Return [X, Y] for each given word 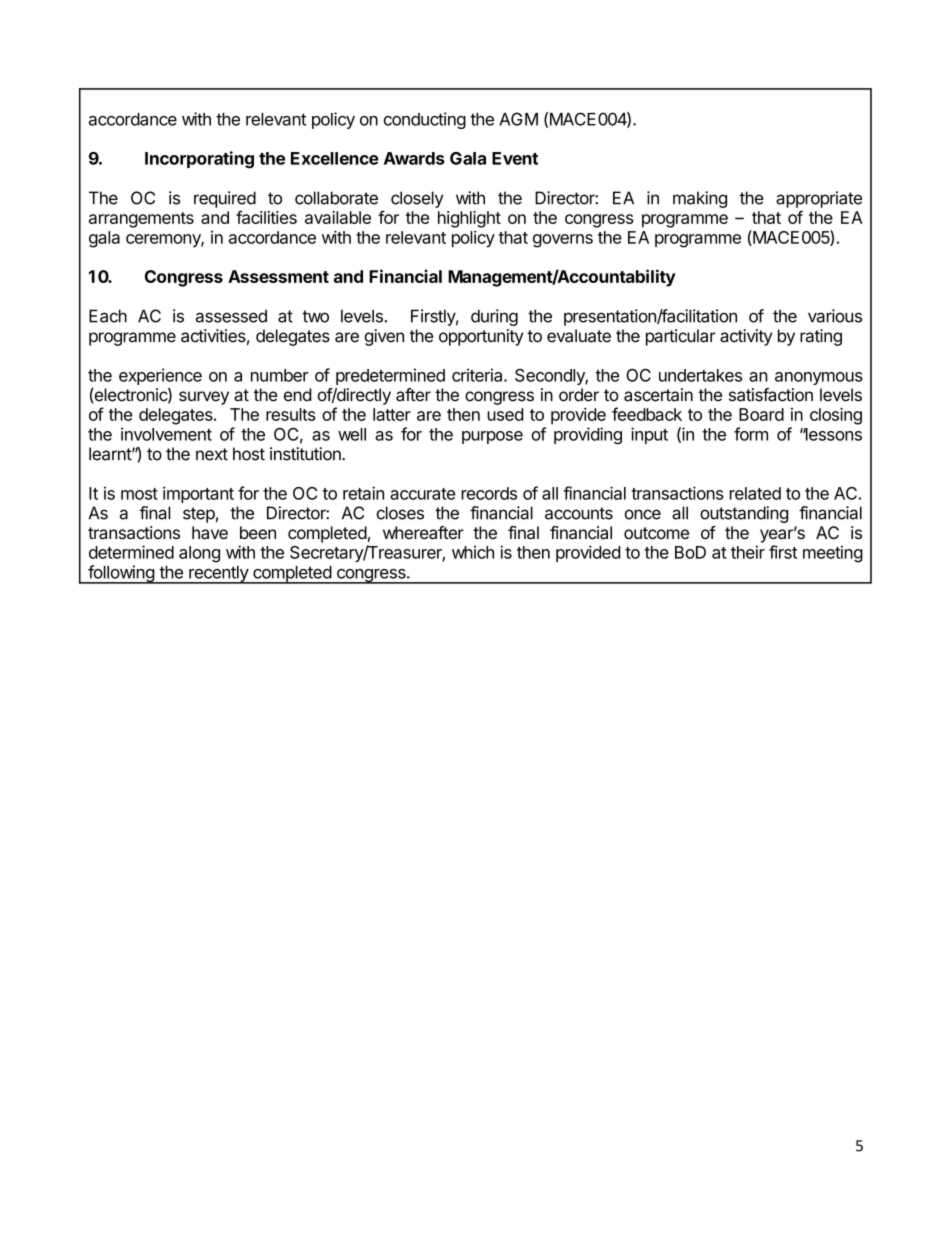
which [473, 552]
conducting [425, 120]
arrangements [141, 220]
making [700, 199]
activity [746, 337]
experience [160, 376]
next [212, 454]
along [199, 554]
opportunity [481, 337]
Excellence [335, 158]
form [751, 434]
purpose [492, 437]
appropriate [819, 199]
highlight [469, 219]
